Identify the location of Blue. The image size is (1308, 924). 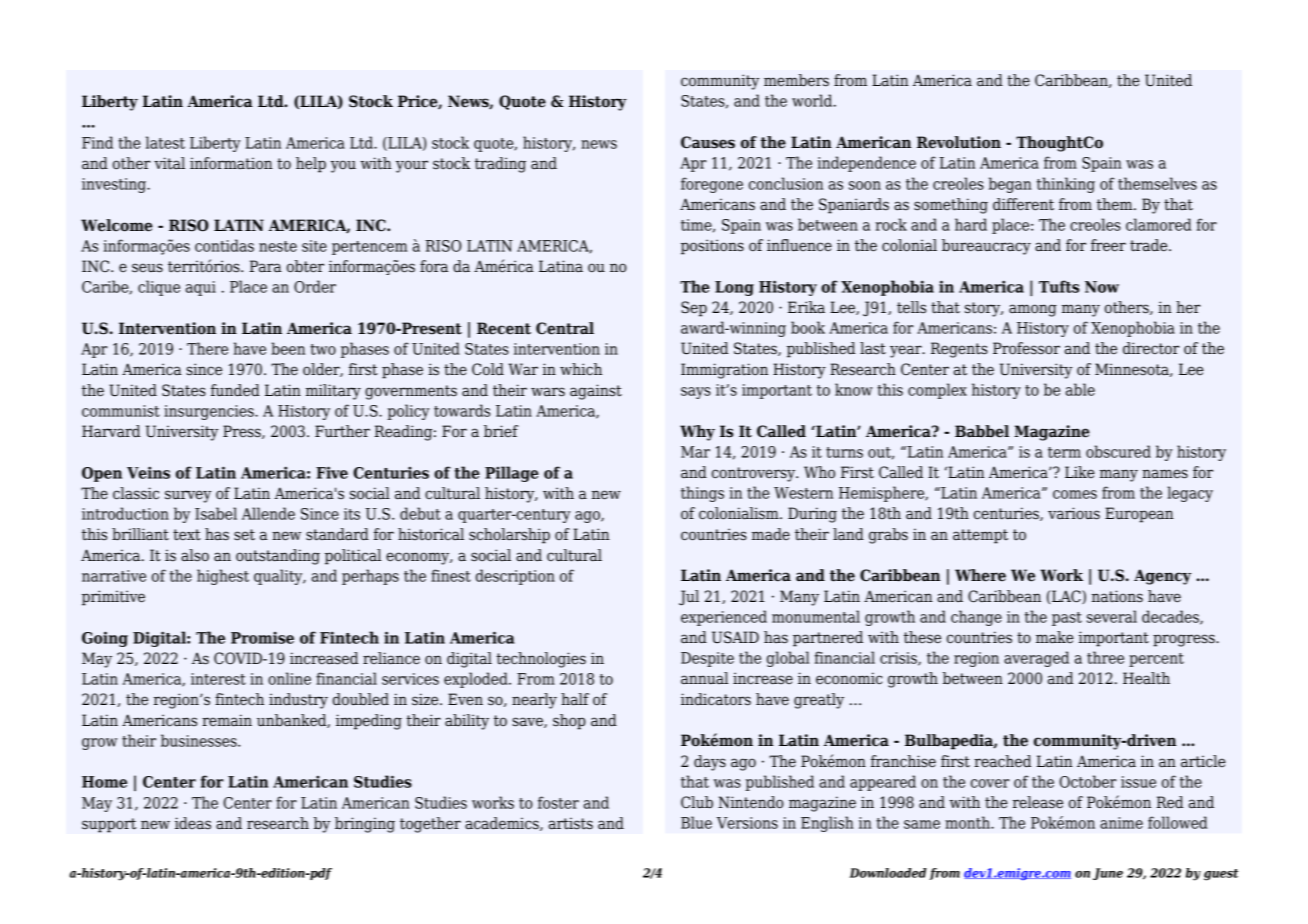
(696, 822).
